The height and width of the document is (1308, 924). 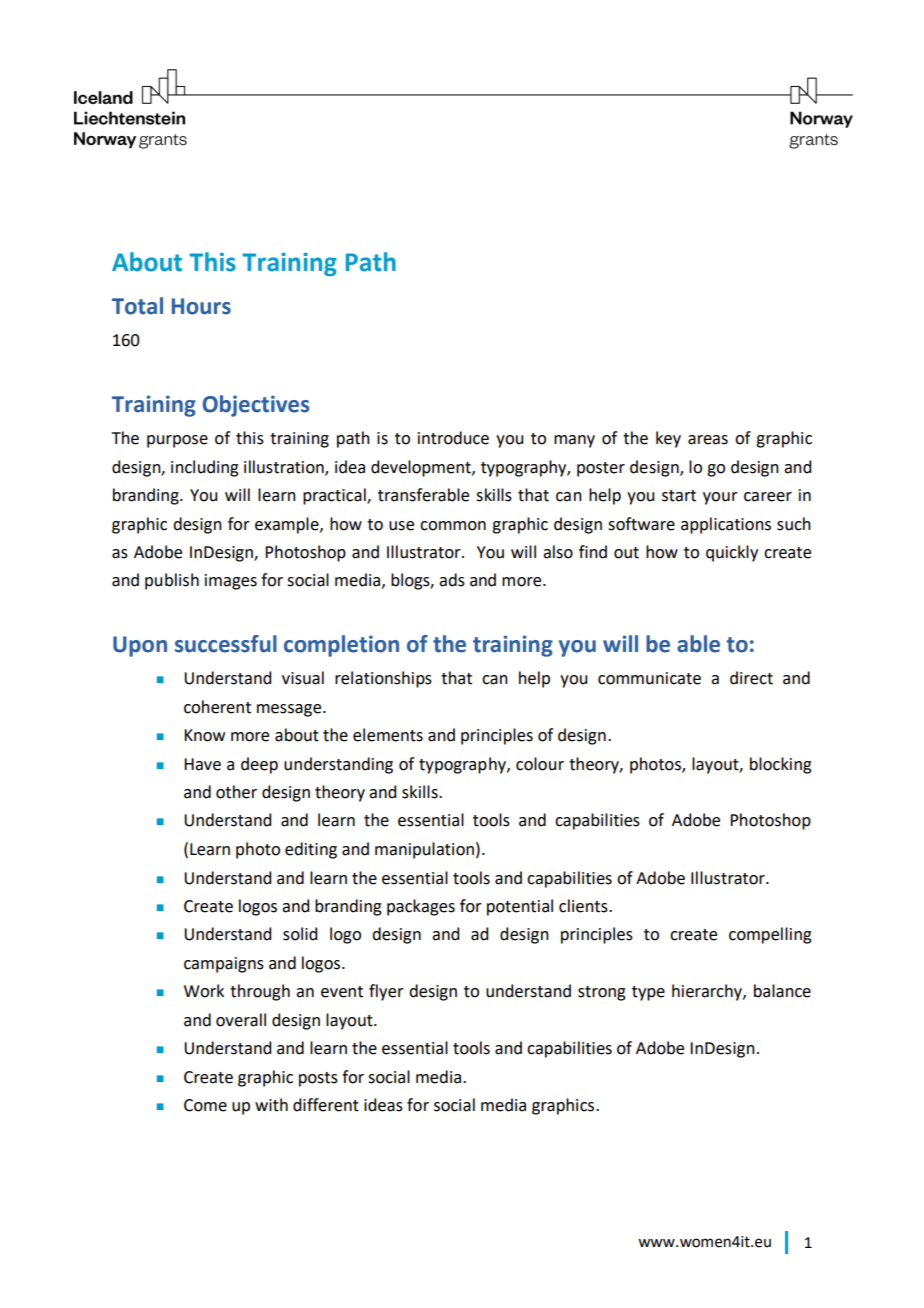 What do you see at coordinates (708, 440) in the document?
I see `areas` at bounding box center [708, 440].
